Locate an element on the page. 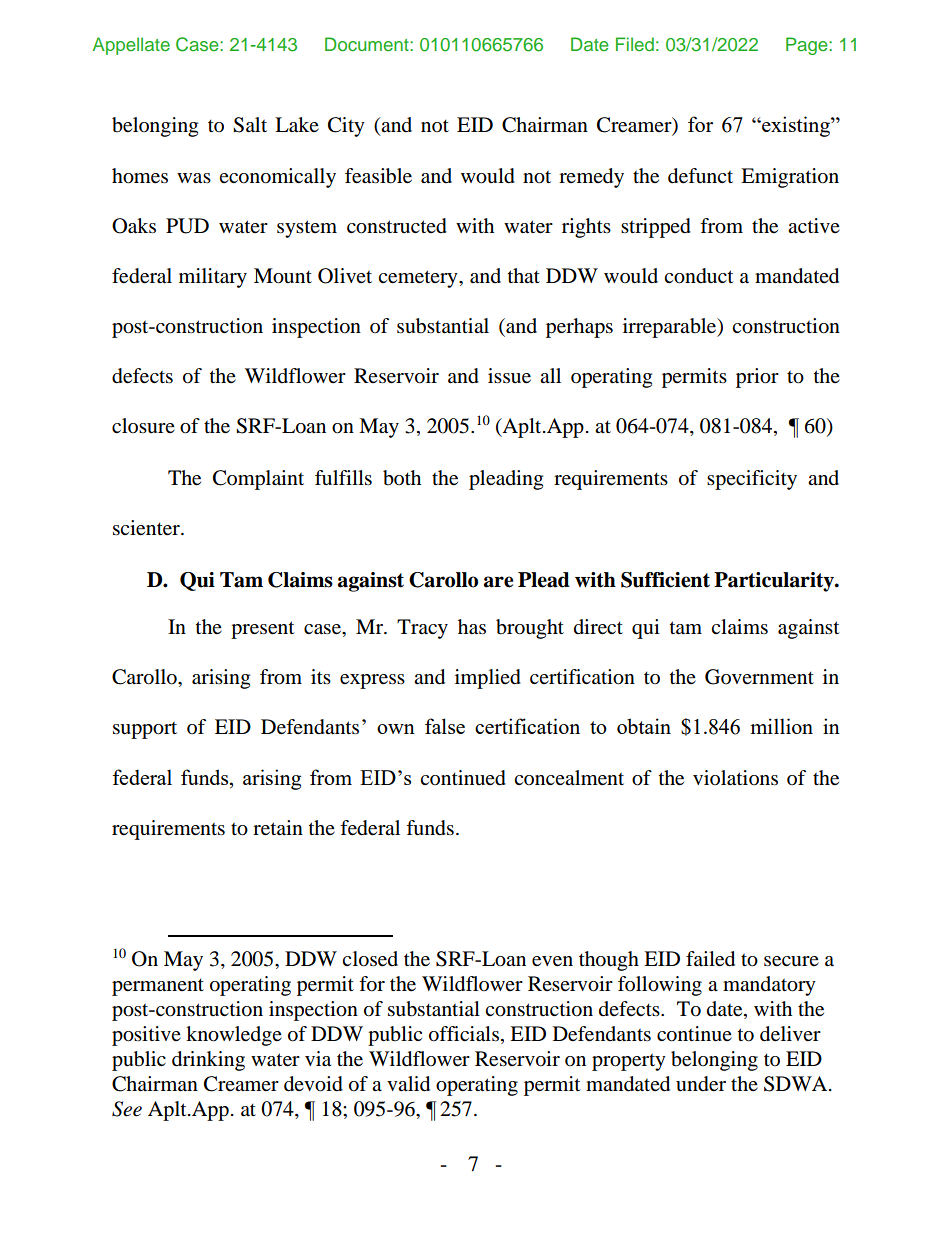  prior is located at coordinates (757, 378).
